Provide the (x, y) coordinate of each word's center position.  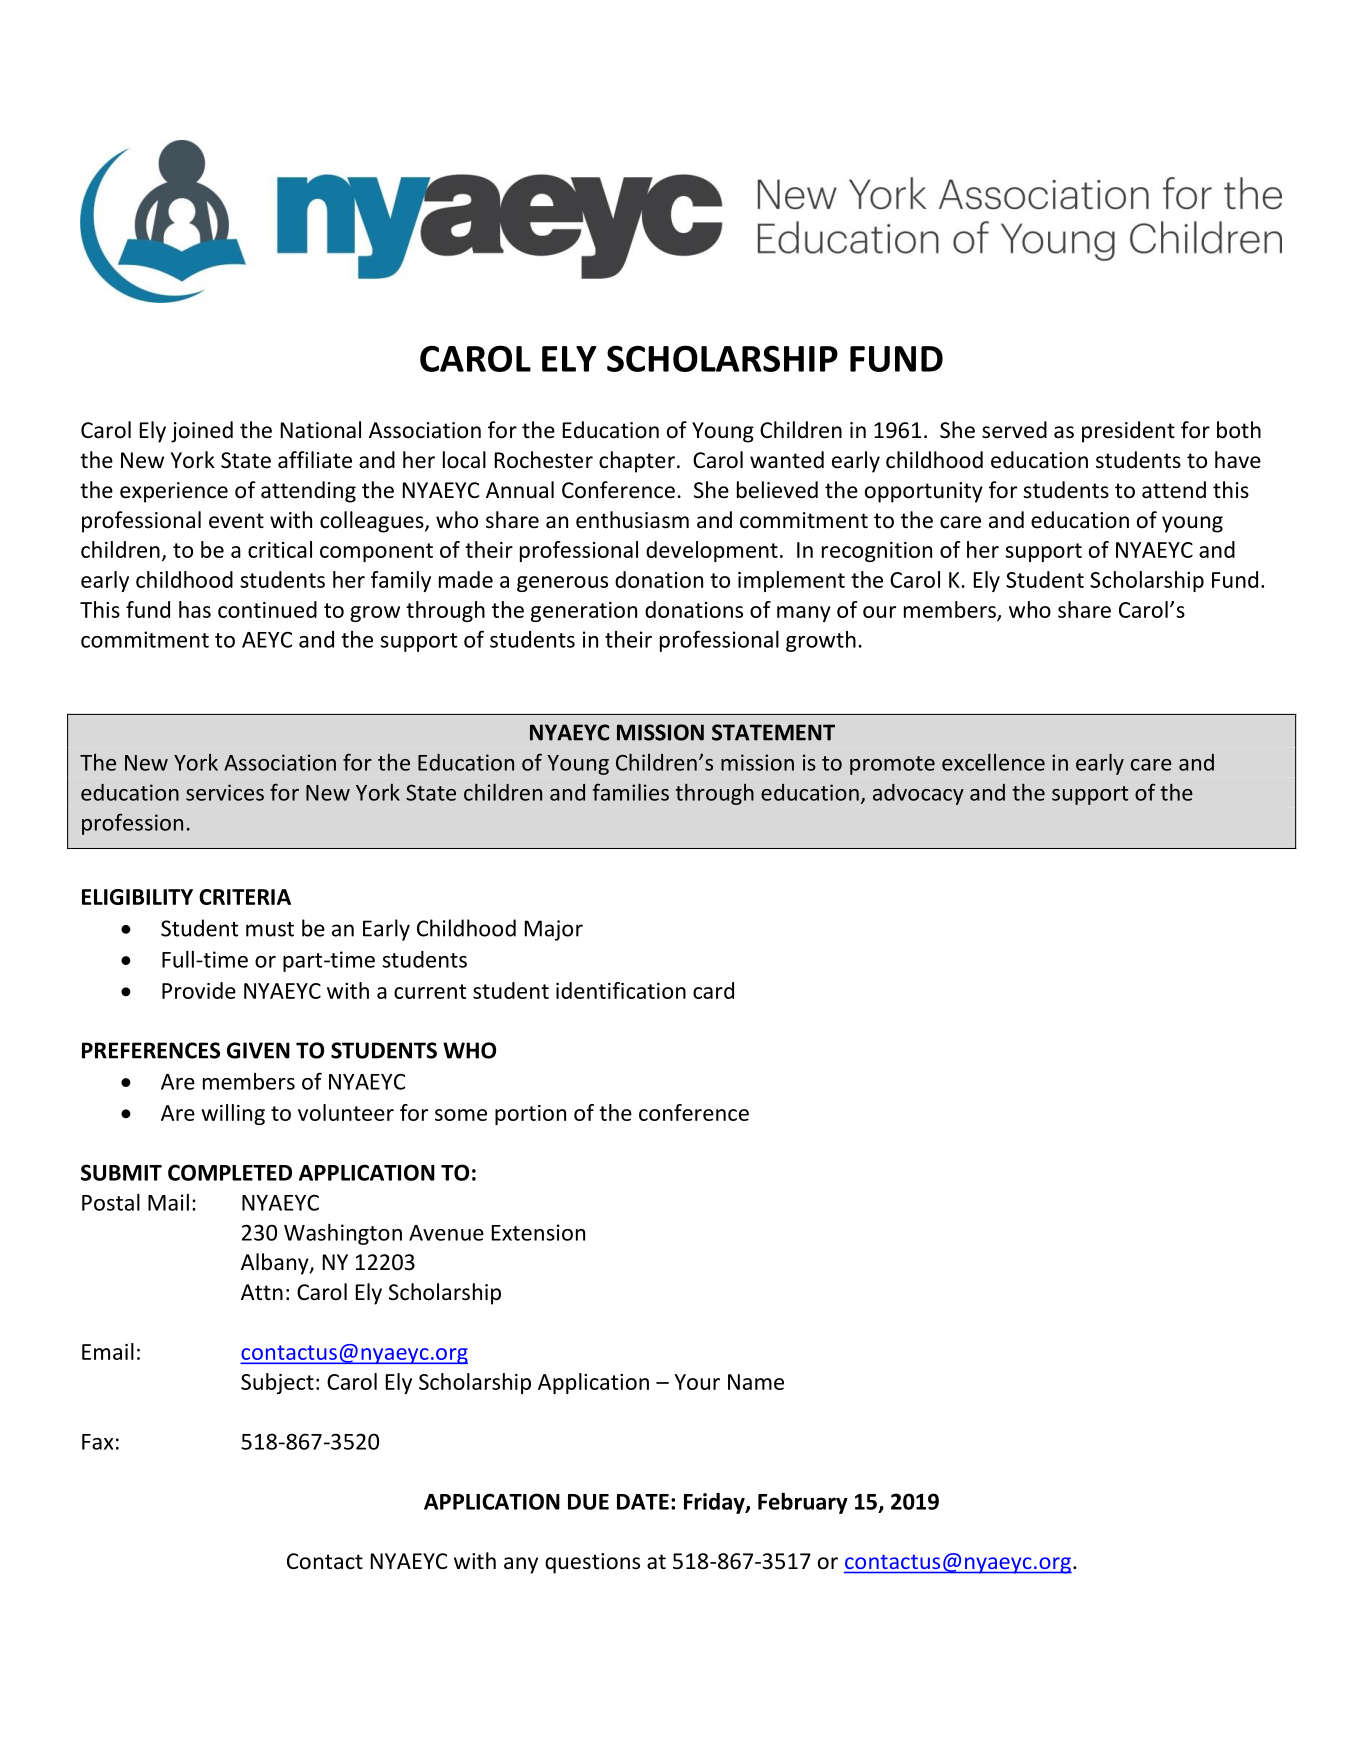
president (1128, 432)
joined (202, 432)
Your (697, 1382)
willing (233, 1114)
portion (530, 1115)
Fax (97, 1442)
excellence (993, 762)
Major (554, 930)
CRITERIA (245, 897)
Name (756, 1382)
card (713, 990)
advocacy (918, 794)
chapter (637, 462)
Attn (262, 1292)
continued (267, 609)
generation (584, 612)
